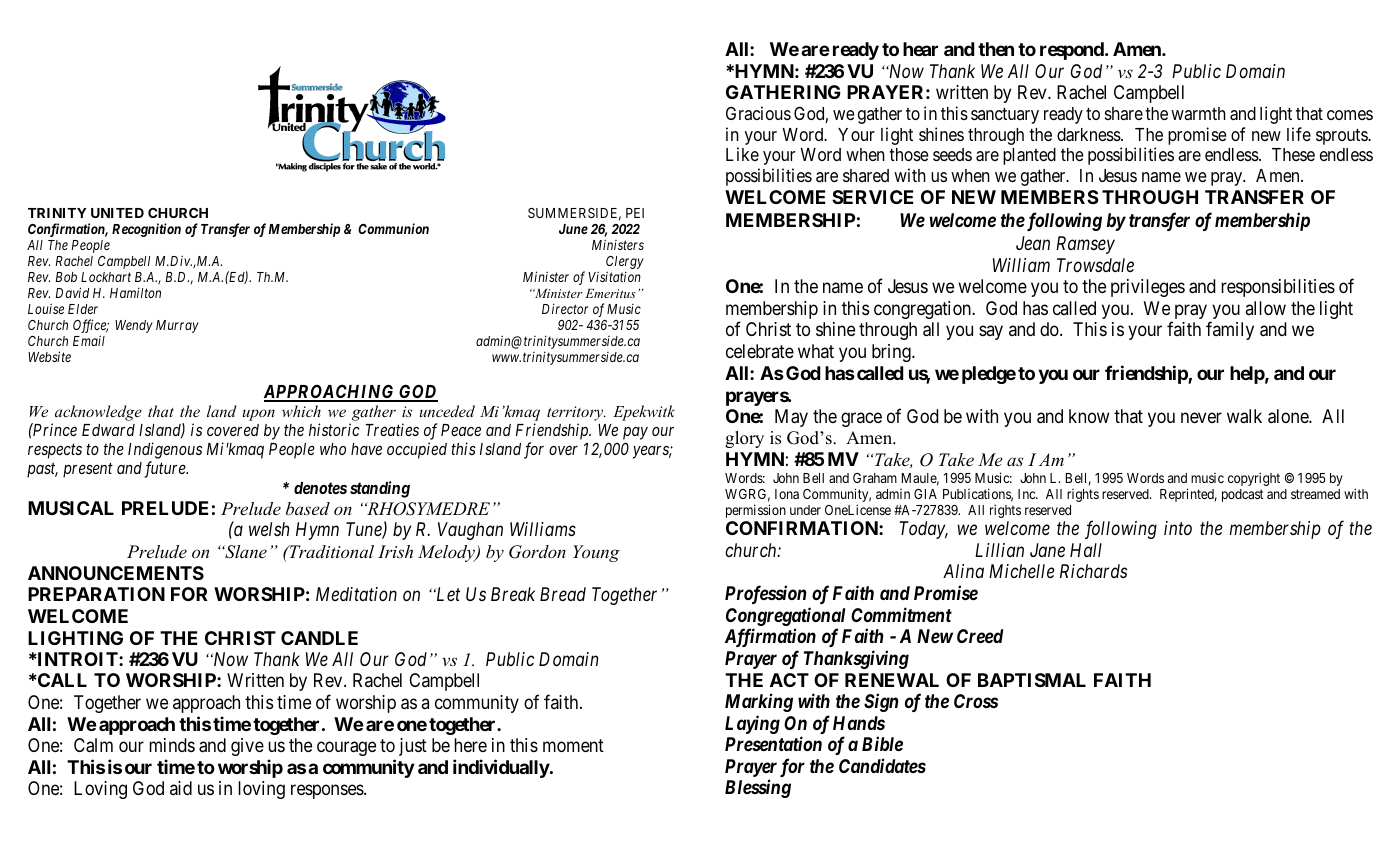 The image size is (1400, 850). What do you see at coordinates (625, 262) in the screenshot?
I see `Clergy` at bounding box center [625, 262].
